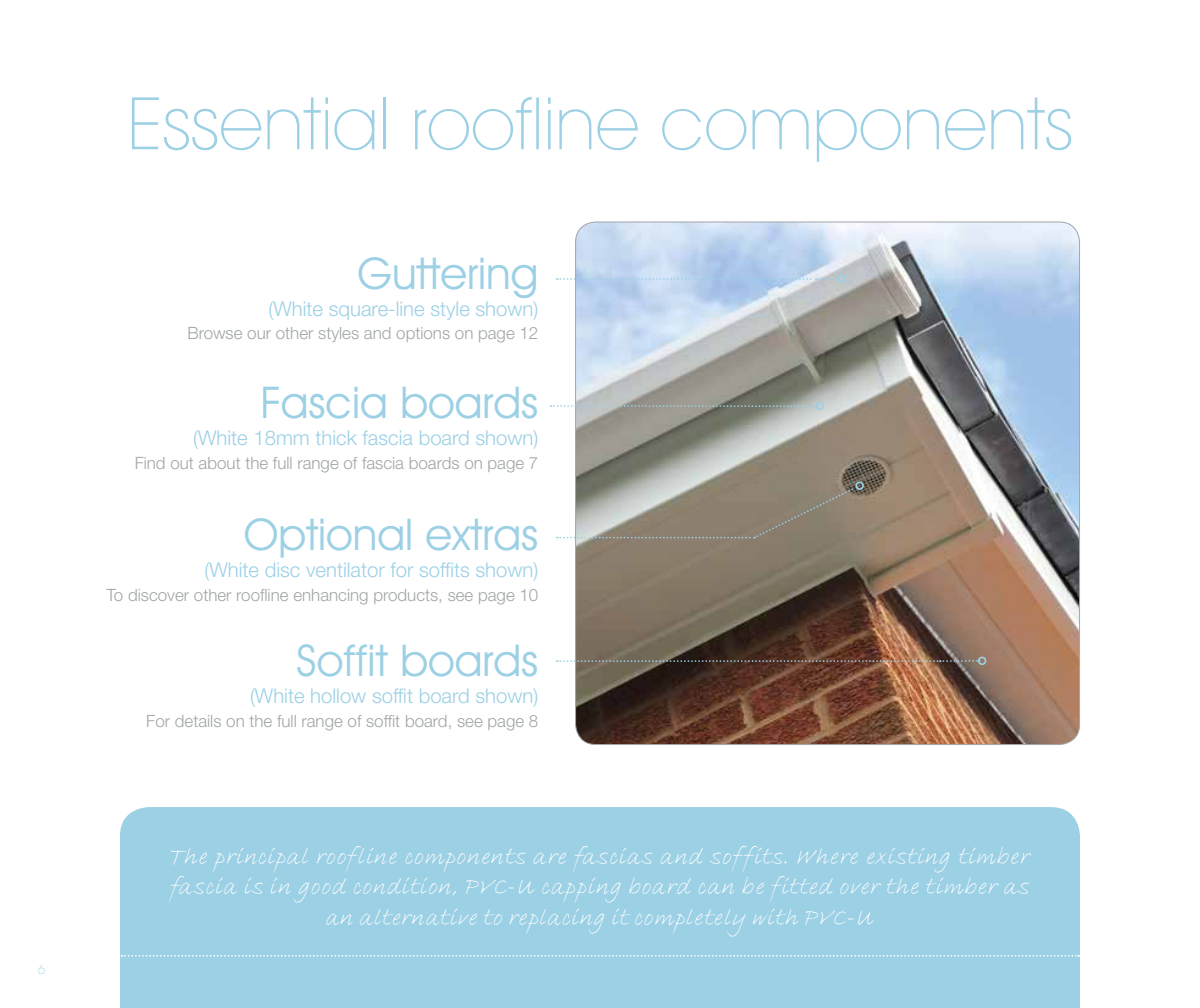 The height and width of the image is (1008, 1200). What do you see at coordinates (259, 123) in the image?
I see `Essential` at bounding box center [259, 123].
